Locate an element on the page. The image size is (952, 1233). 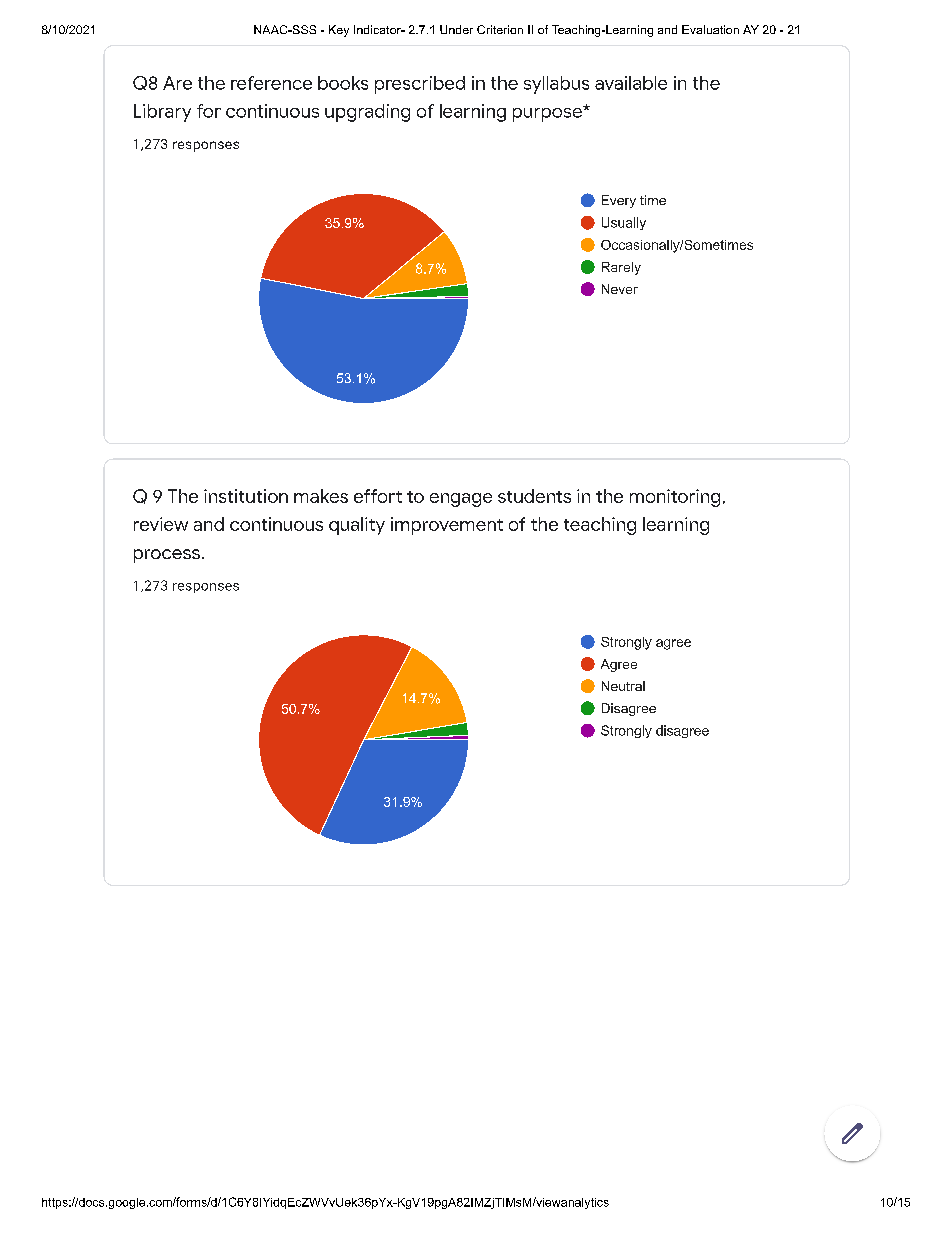
institution is located at coordinates (246, 496).
